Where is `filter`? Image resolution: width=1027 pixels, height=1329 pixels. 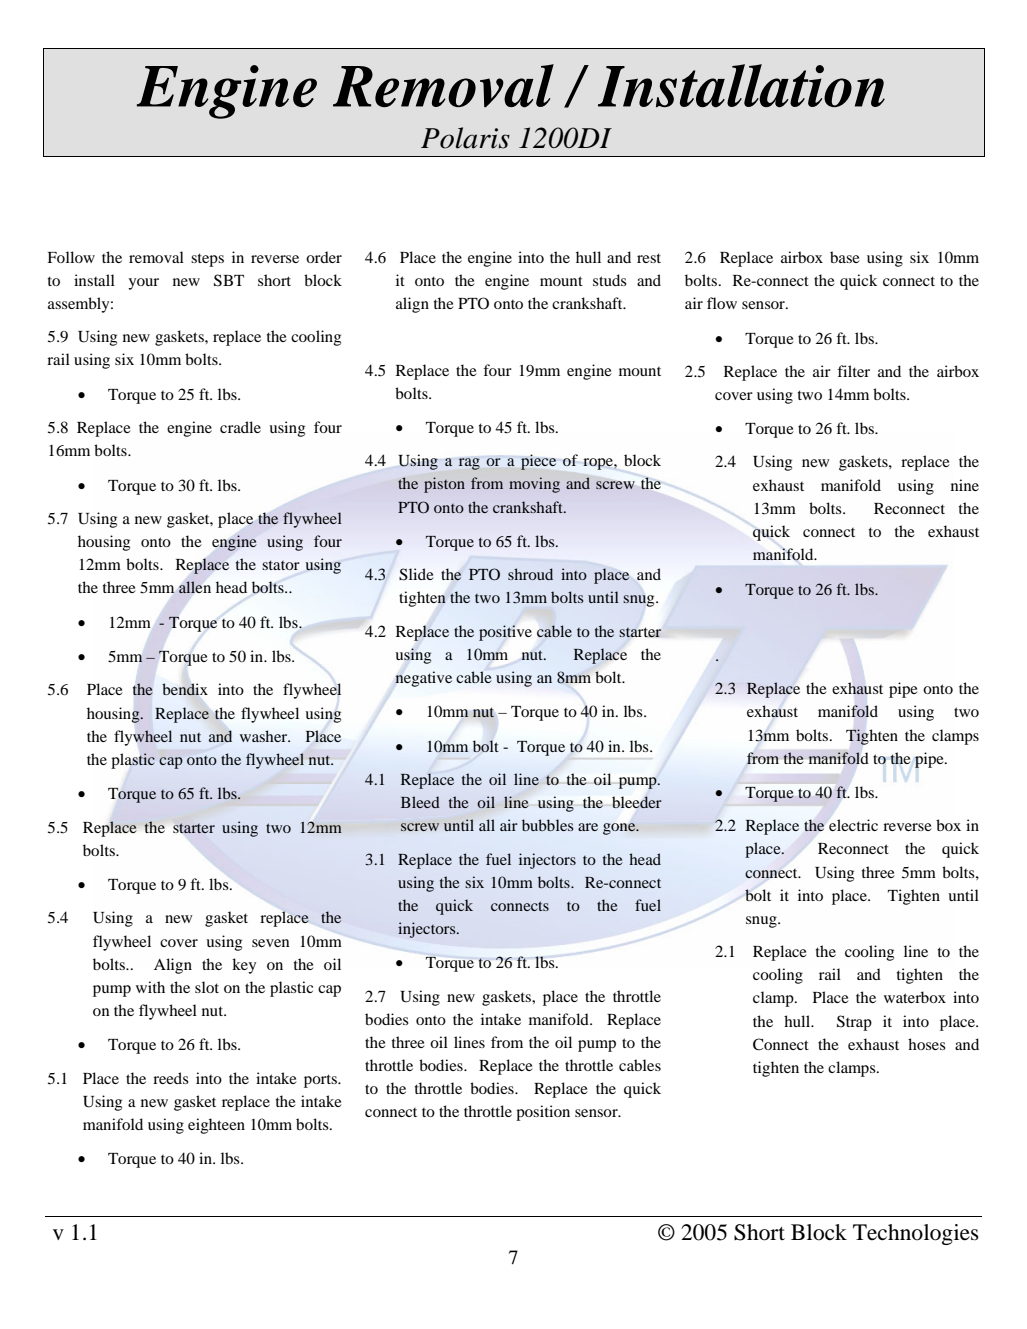
filter is located at coordinates (853, 371).
